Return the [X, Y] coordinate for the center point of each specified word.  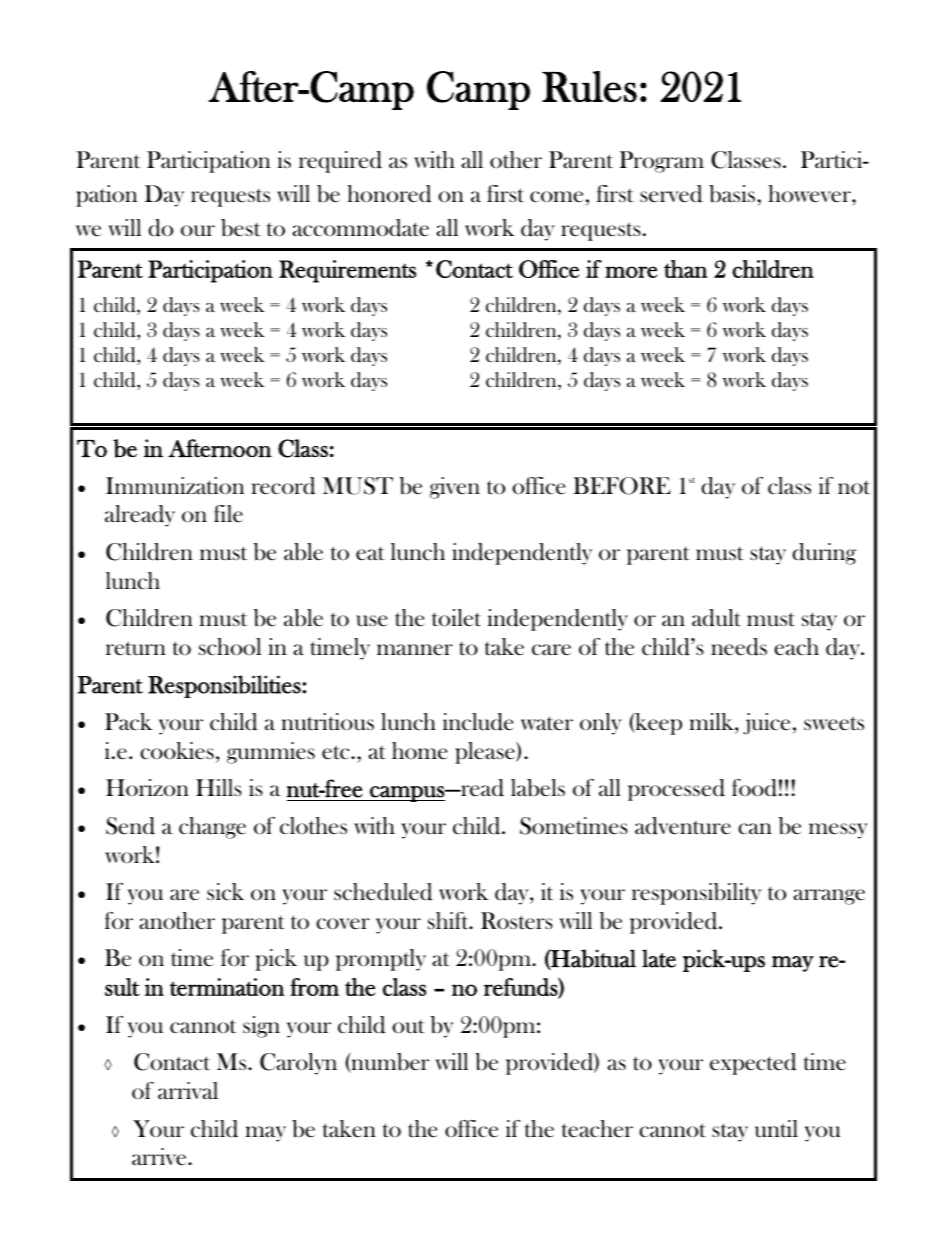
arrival [188, 1090]
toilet [456, 618]
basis [733, 194]
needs [739, 647]
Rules [589, 86]
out [408, 1027]
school [230, 647]
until [776, 1129]
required [340, 162]
